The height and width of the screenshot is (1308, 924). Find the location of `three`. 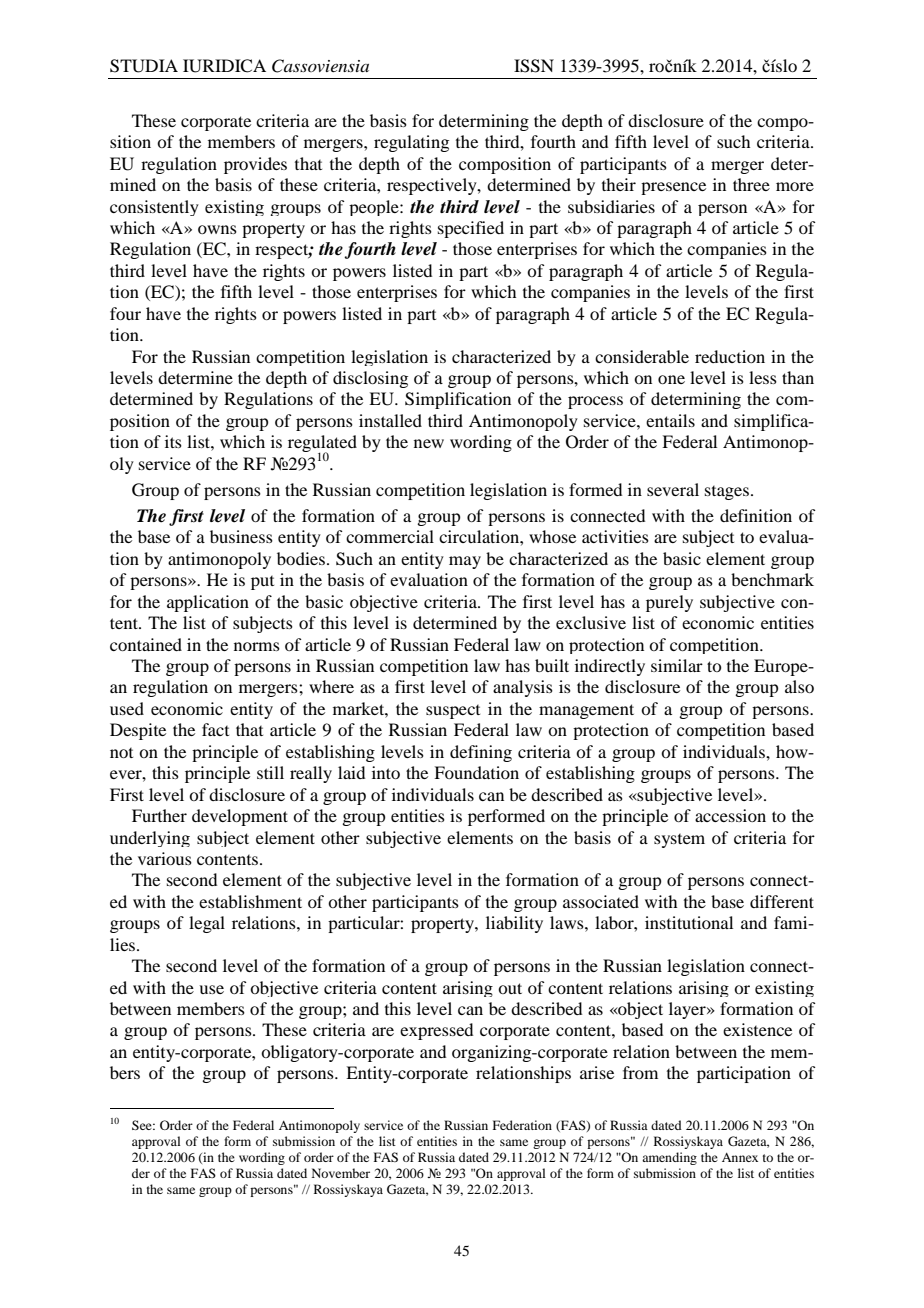

three is located at coordinates (751, 184).
